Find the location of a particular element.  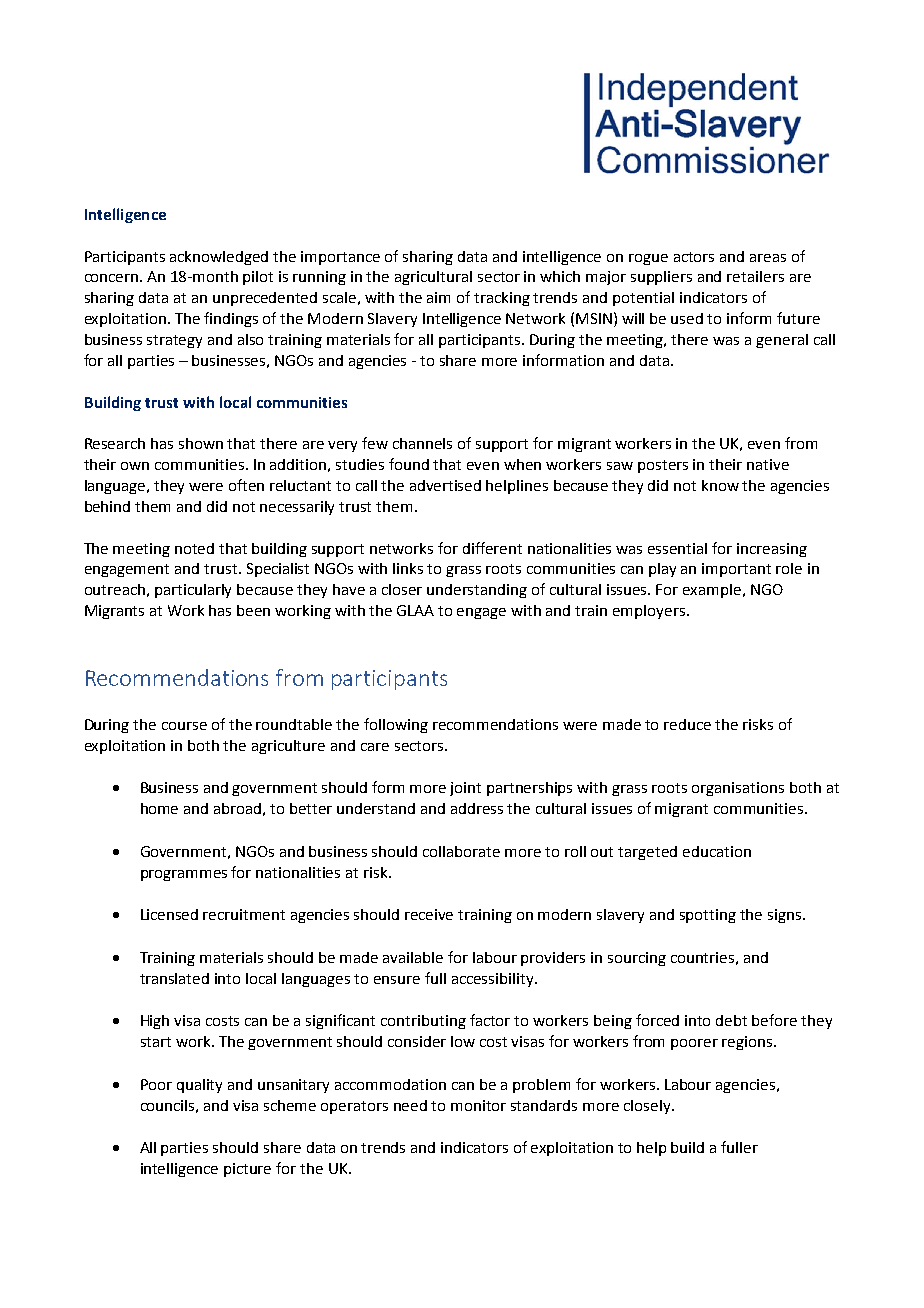

reduce is located at coordinates (687, 724).
